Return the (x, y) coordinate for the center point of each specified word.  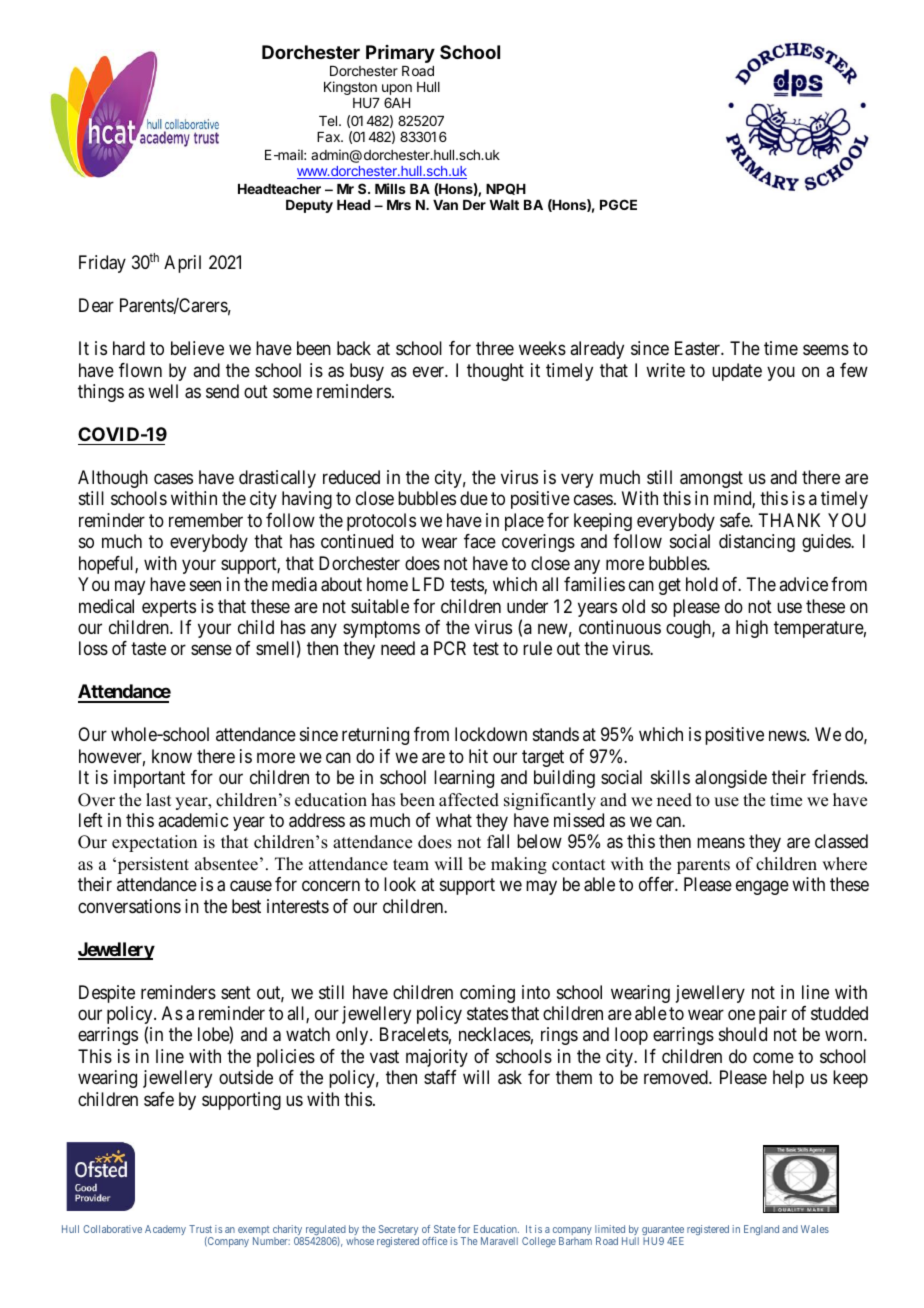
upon (397, 91)
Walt (504, 205)
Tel (329, 121)
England (761, 1230)
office (434, 1241)
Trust (200, 1229)
